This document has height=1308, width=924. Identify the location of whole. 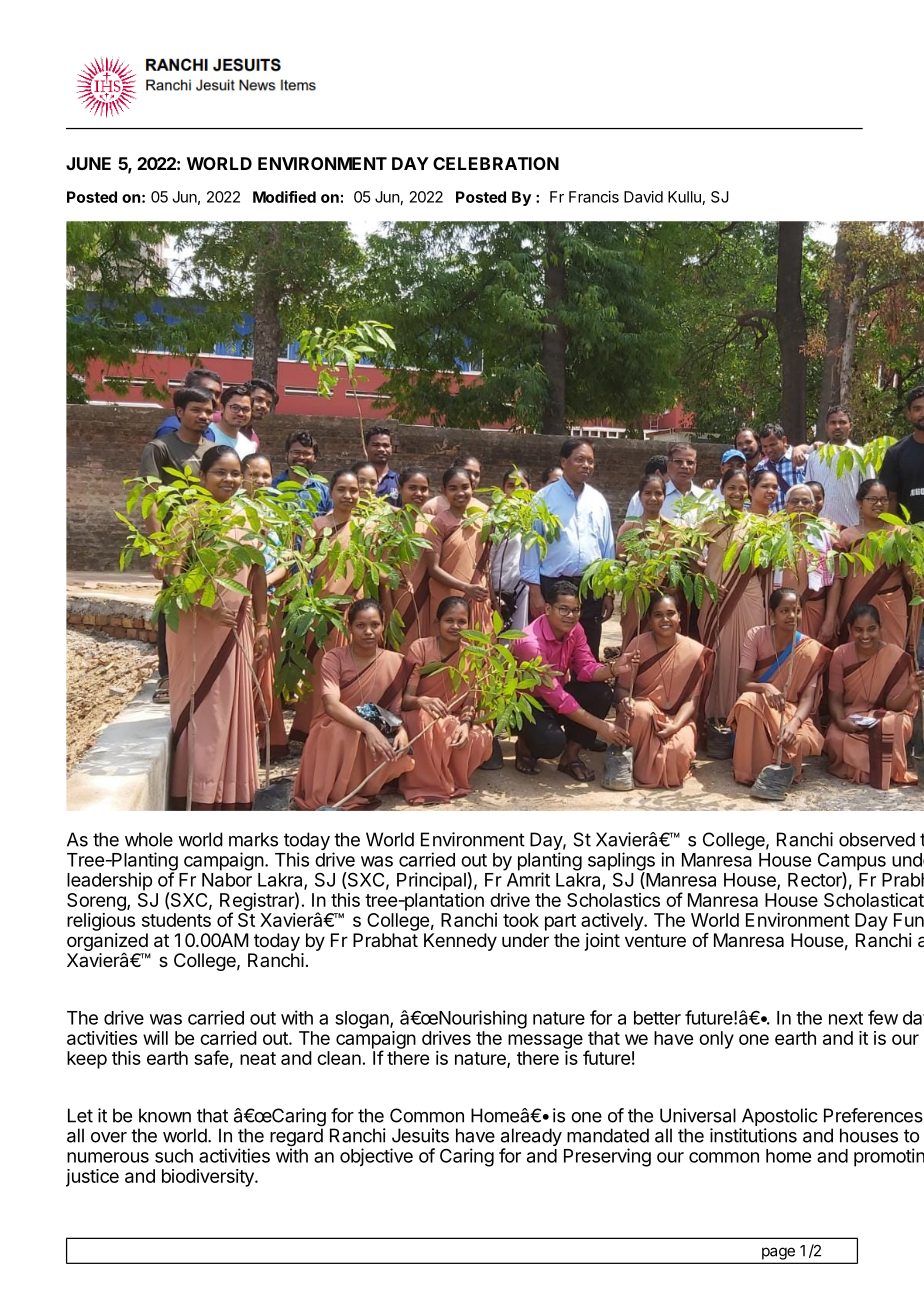
(149, 839).
